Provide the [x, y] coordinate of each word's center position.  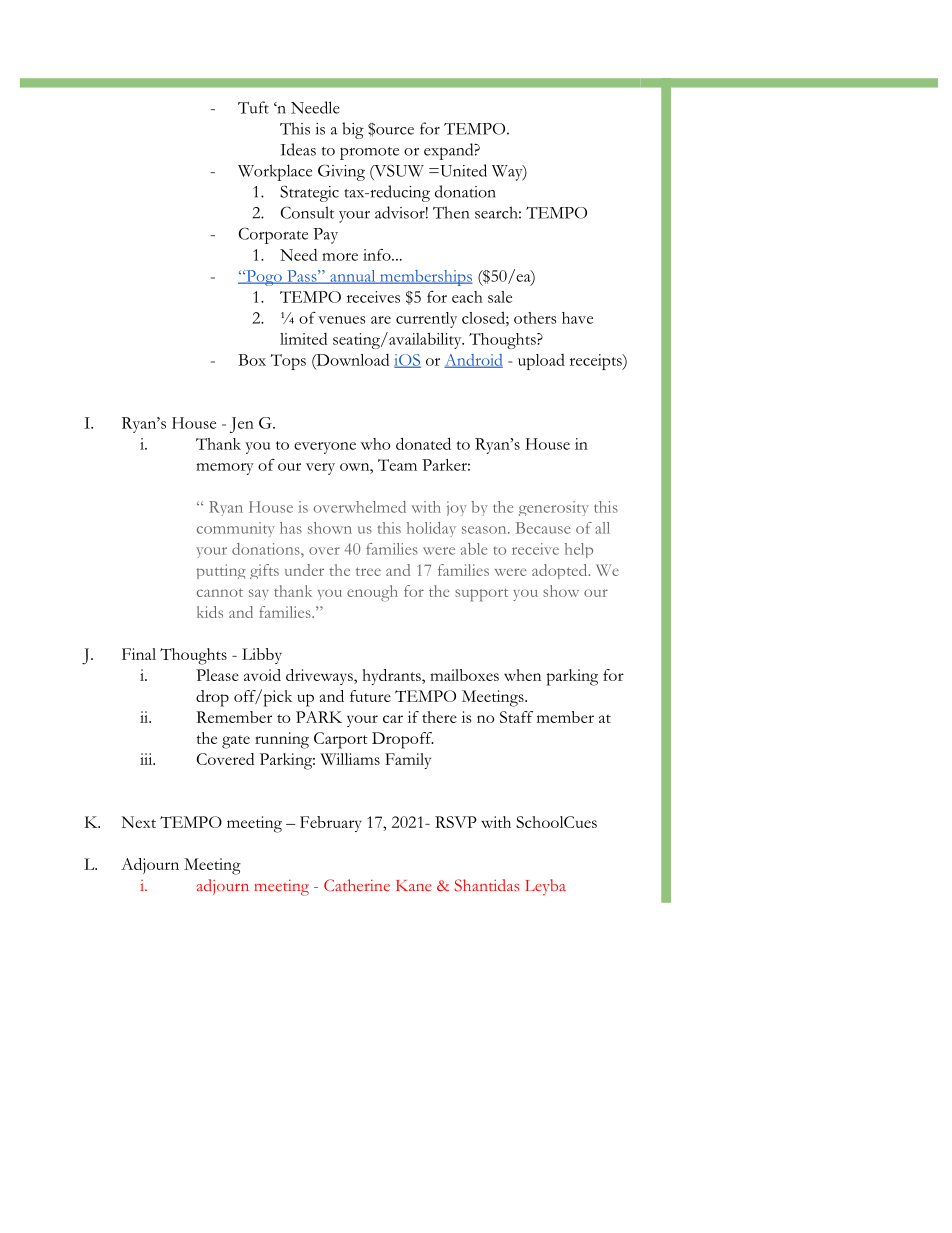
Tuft [253, 107]
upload [541, 362]
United [462, 170]
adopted [561, 571]
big [353, 130]
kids [210, 612]
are [381, 320]
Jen [242, 425]
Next [139, 822]
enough [372, 593]
